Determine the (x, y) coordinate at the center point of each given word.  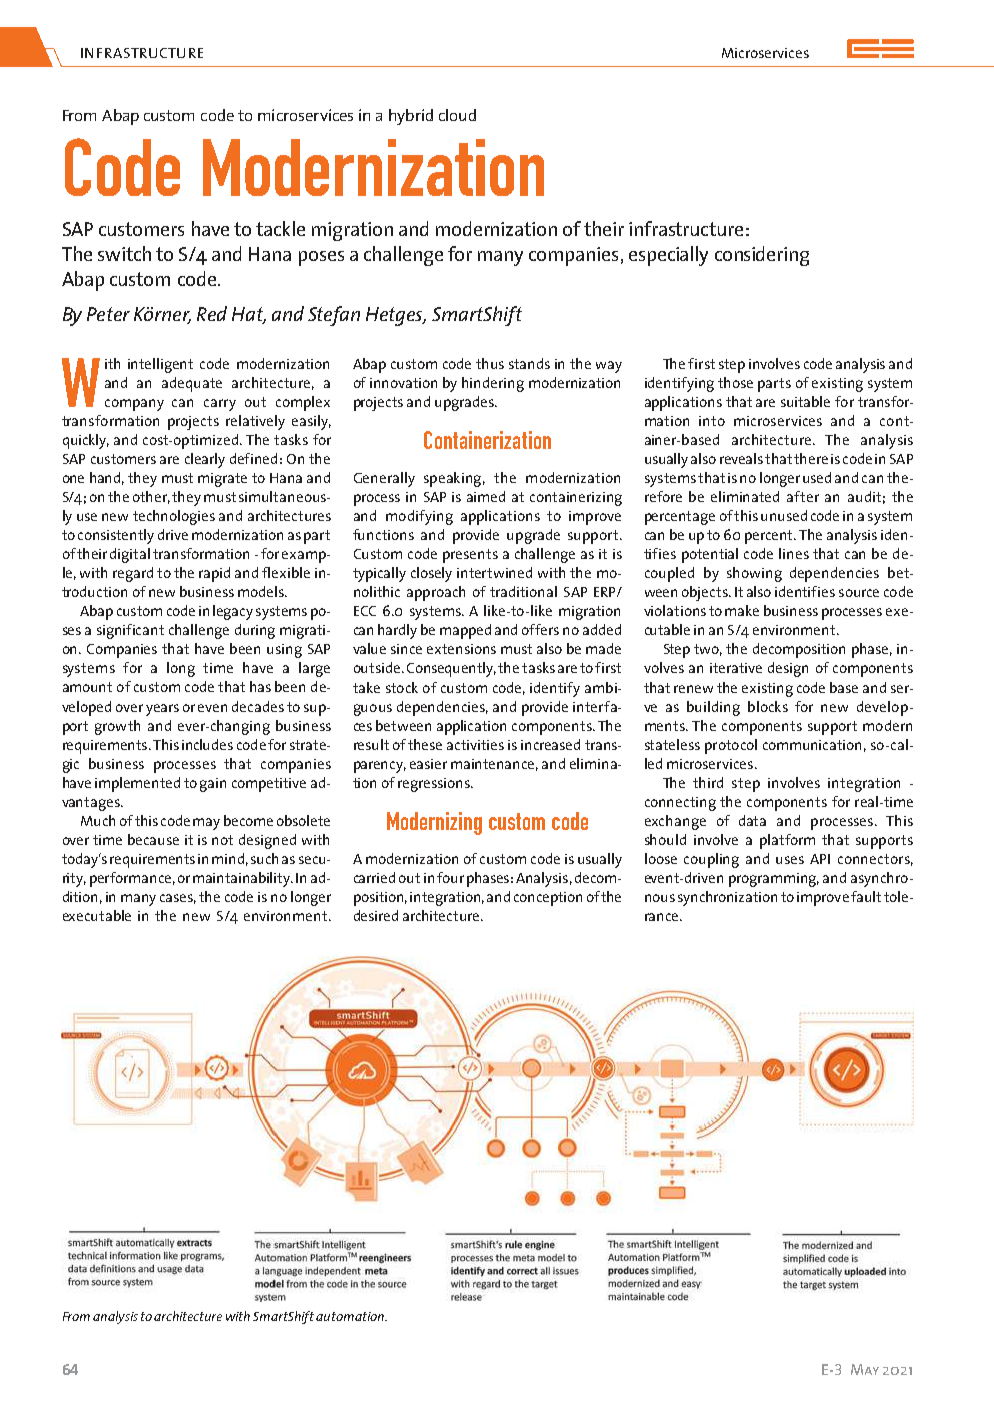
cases (178, 899)
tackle (280, 228)
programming (774, 880)
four (450, 877)
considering (762, 256)
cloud (457, 115)
